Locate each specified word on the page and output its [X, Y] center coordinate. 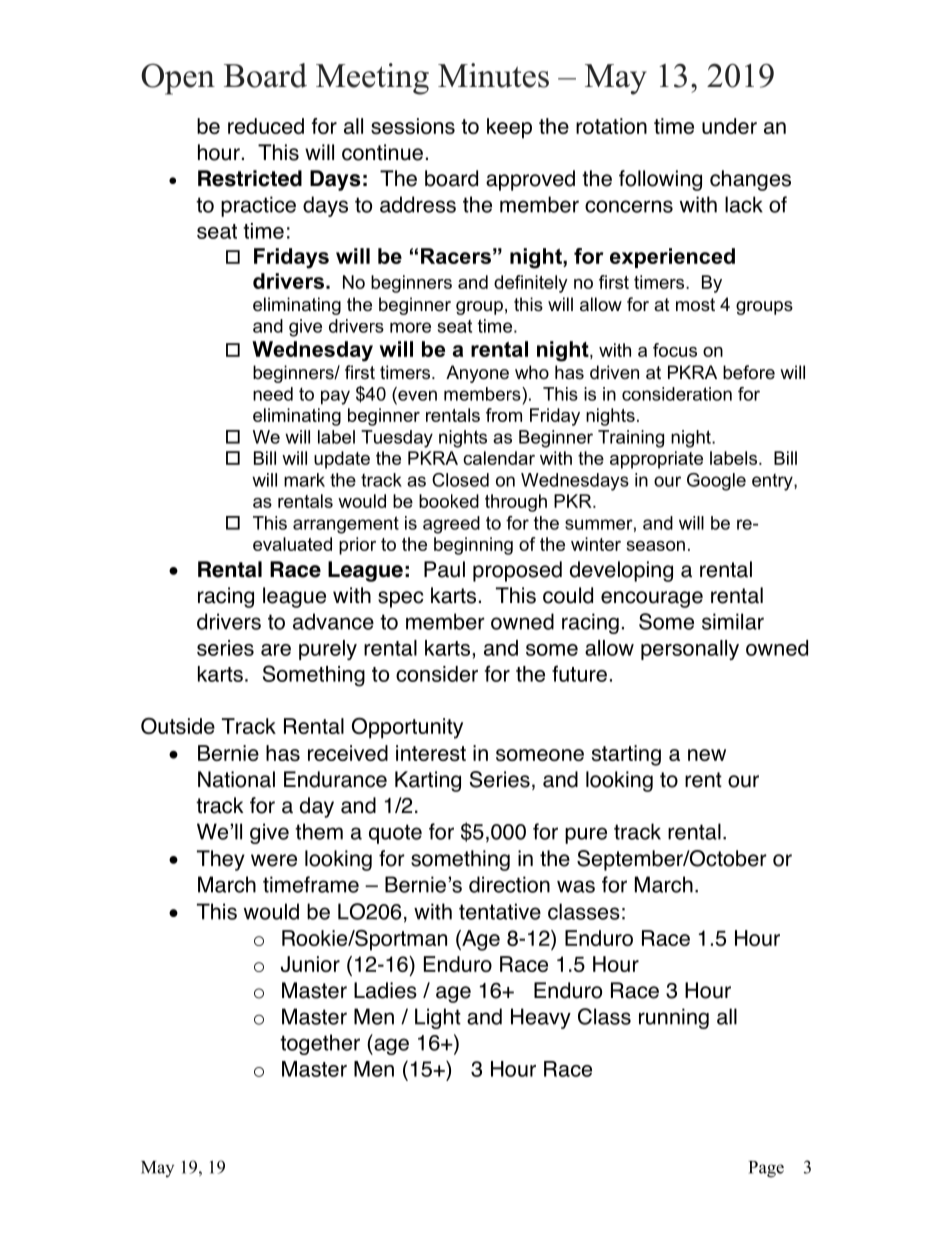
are [276, 650]
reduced [266, 126]
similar [733, 621]
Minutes [493, 75]
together [320, 1044]
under [729, 126]
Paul [444, 569]
